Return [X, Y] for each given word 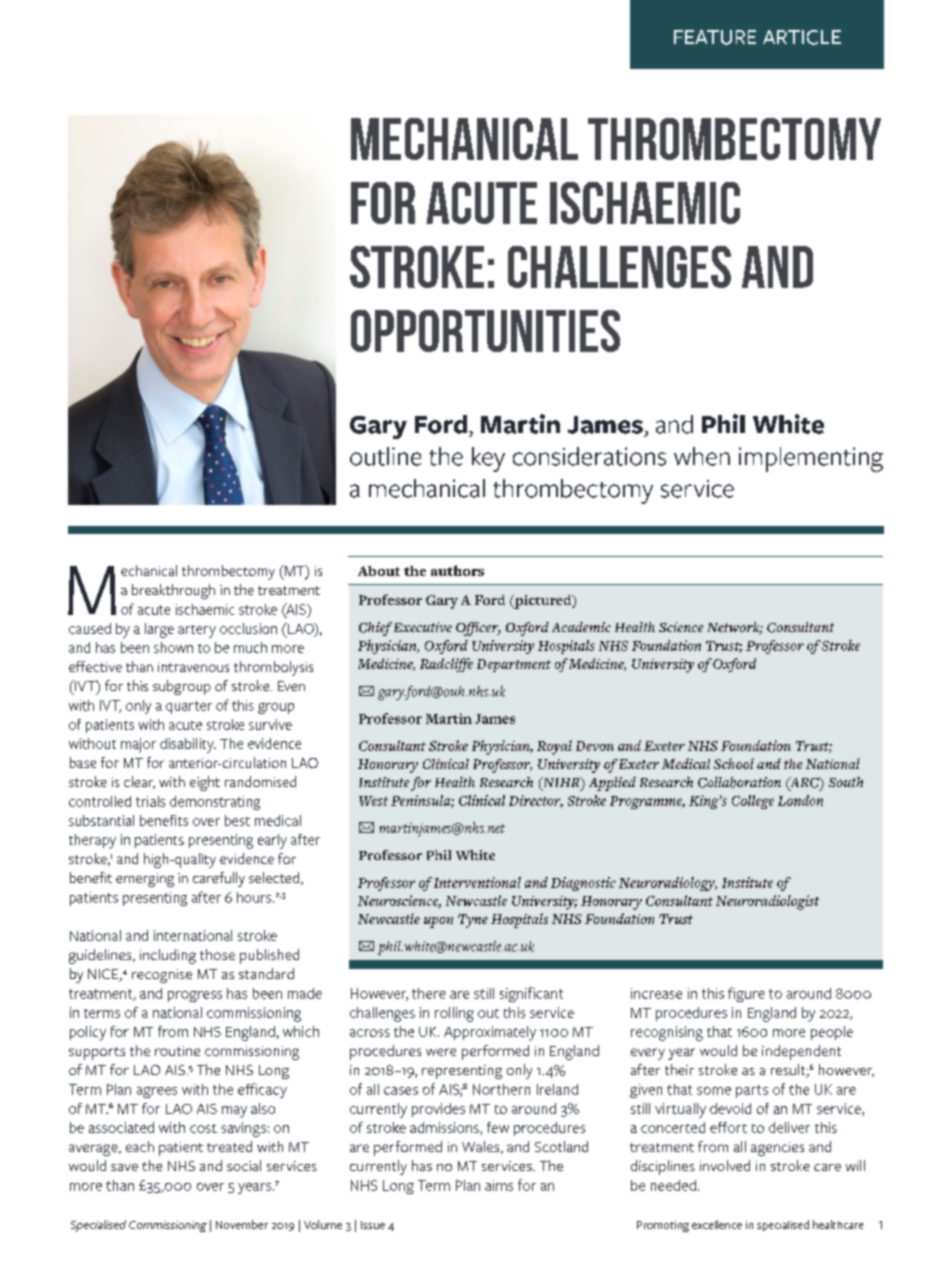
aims [499, 1185]
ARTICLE [802, 37]
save [124, 1167]
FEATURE [715, 37]
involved [725, 1165]
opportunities [485, 331]
